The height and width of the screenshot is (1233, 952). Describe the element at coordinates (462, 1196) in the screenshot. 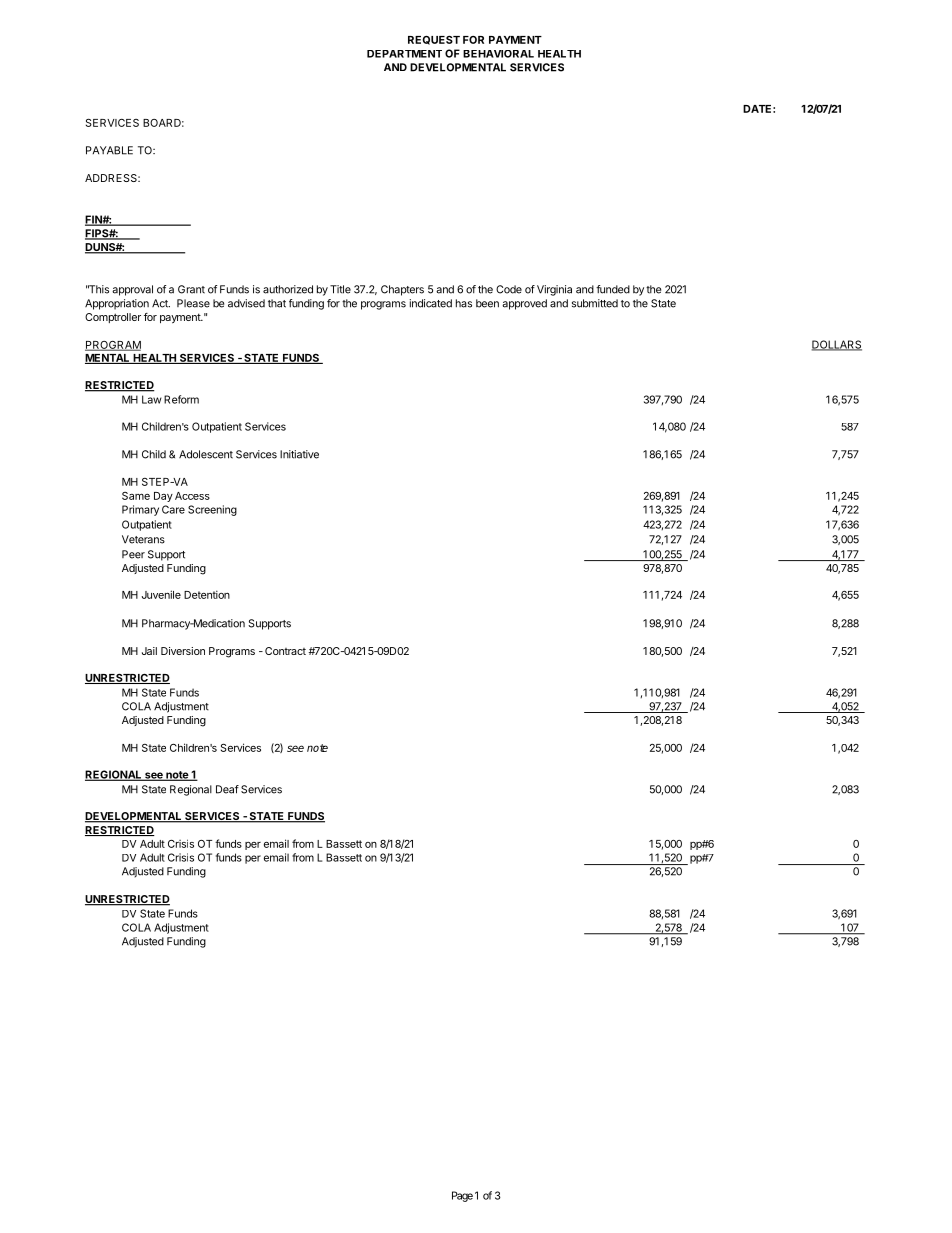

I see `Page` at that location.
